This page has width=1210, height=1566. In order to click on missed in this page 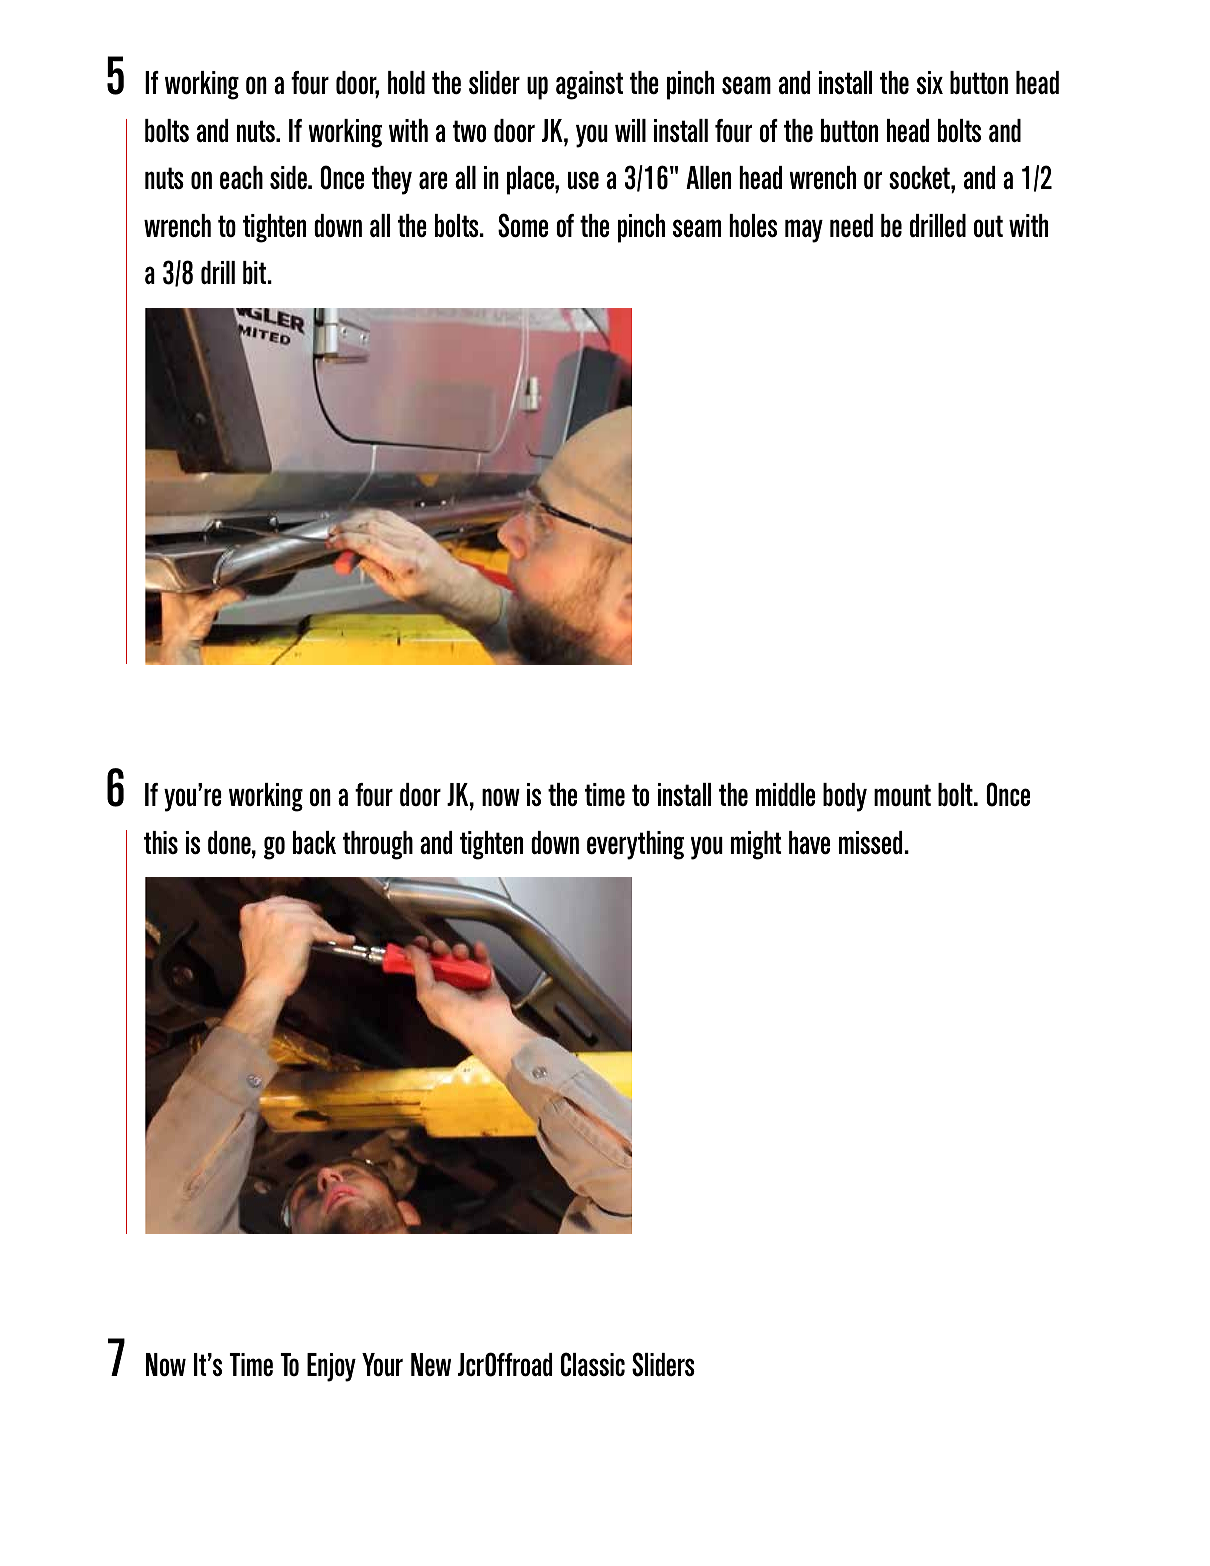, I will do `click(872, 842)`.
